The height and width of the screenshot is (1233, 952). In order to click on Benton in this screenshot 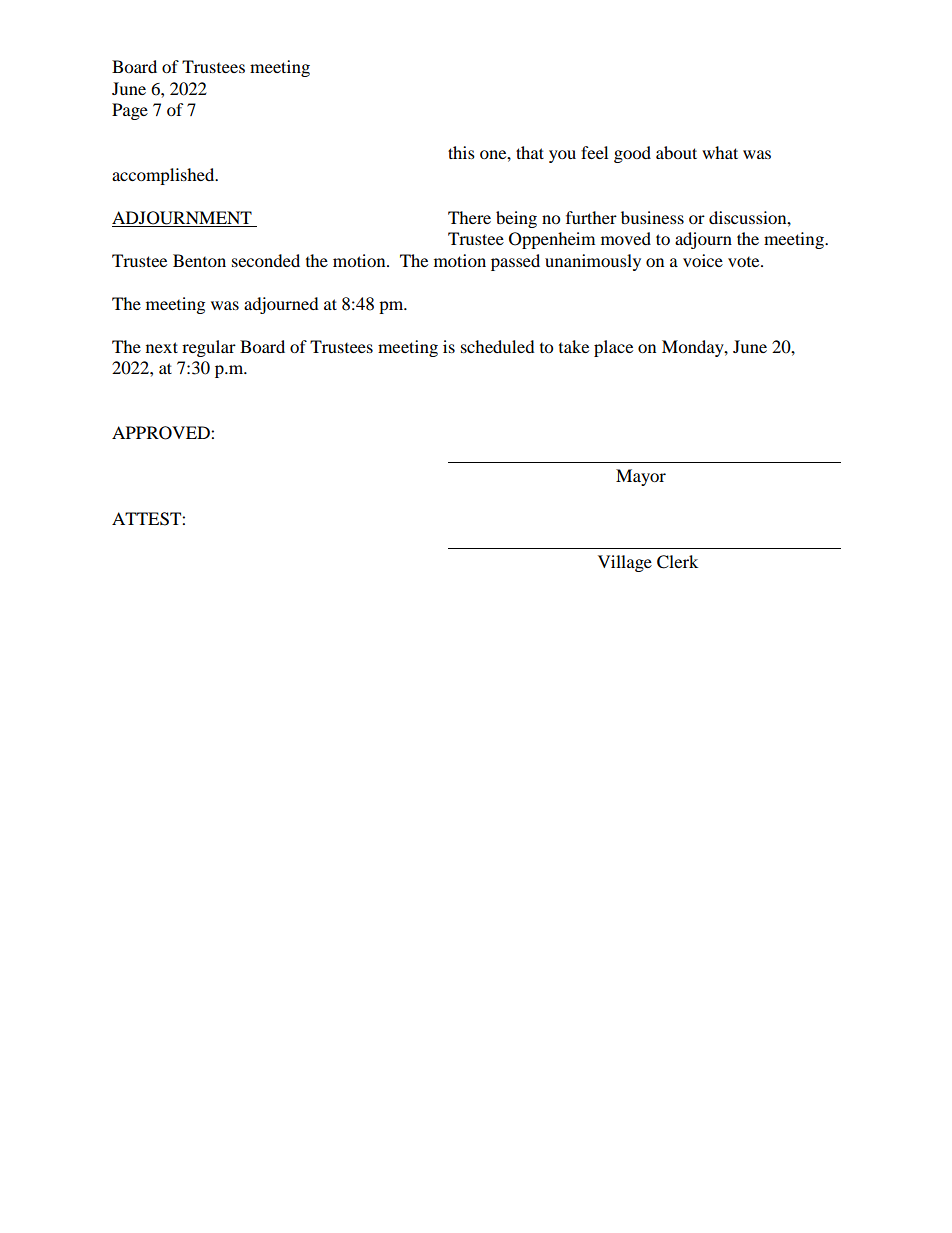, I will do `click(199, 260)`.
